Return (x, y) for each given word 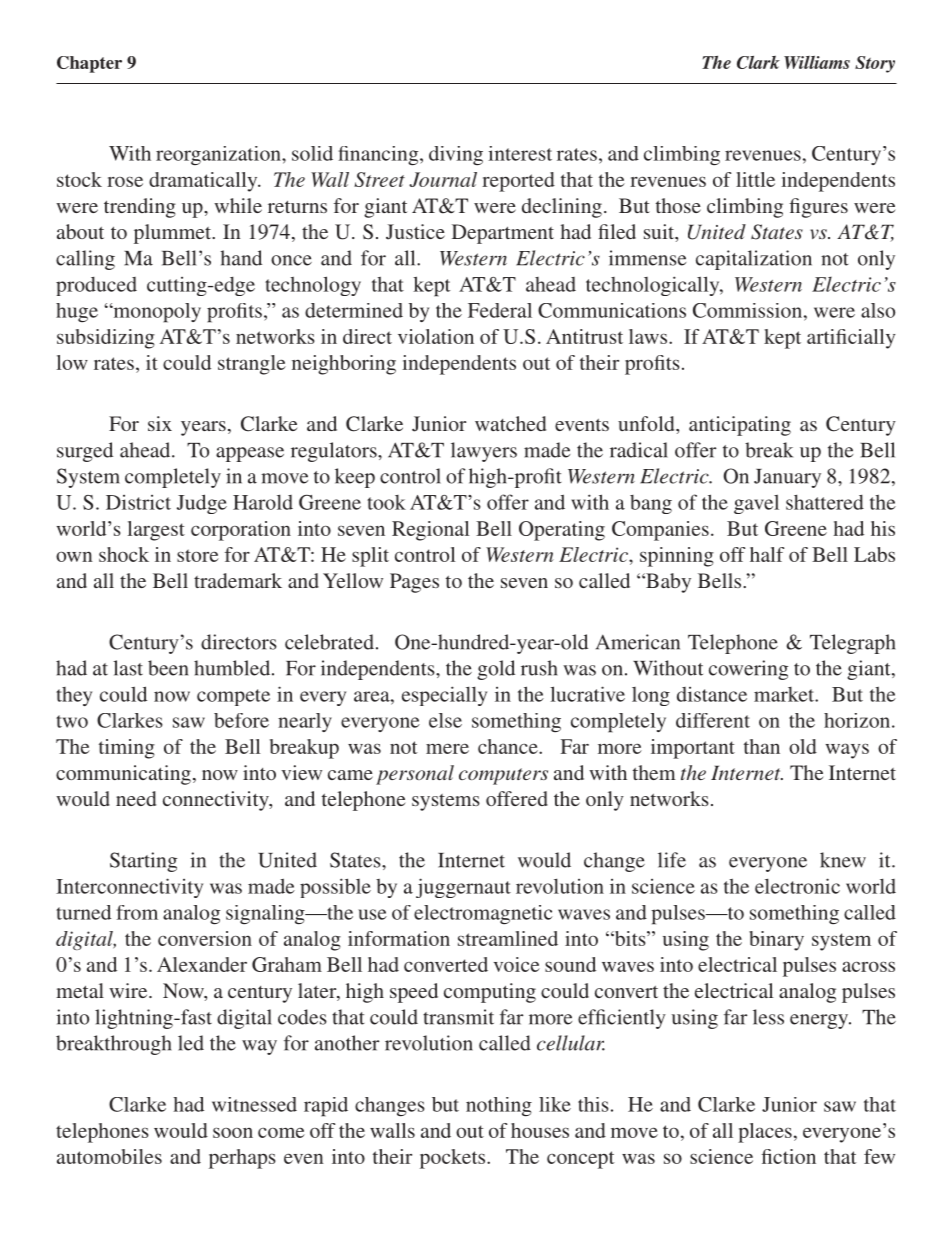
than (762, 746)
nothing (499, 1106)
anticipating (740, 426)
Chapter (89, 64)
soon (233, 1132)
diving (456, 155)
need (136, 798)
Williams (817, 62)
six (160, 423)
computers (503, 776)
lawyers (484, 452)
